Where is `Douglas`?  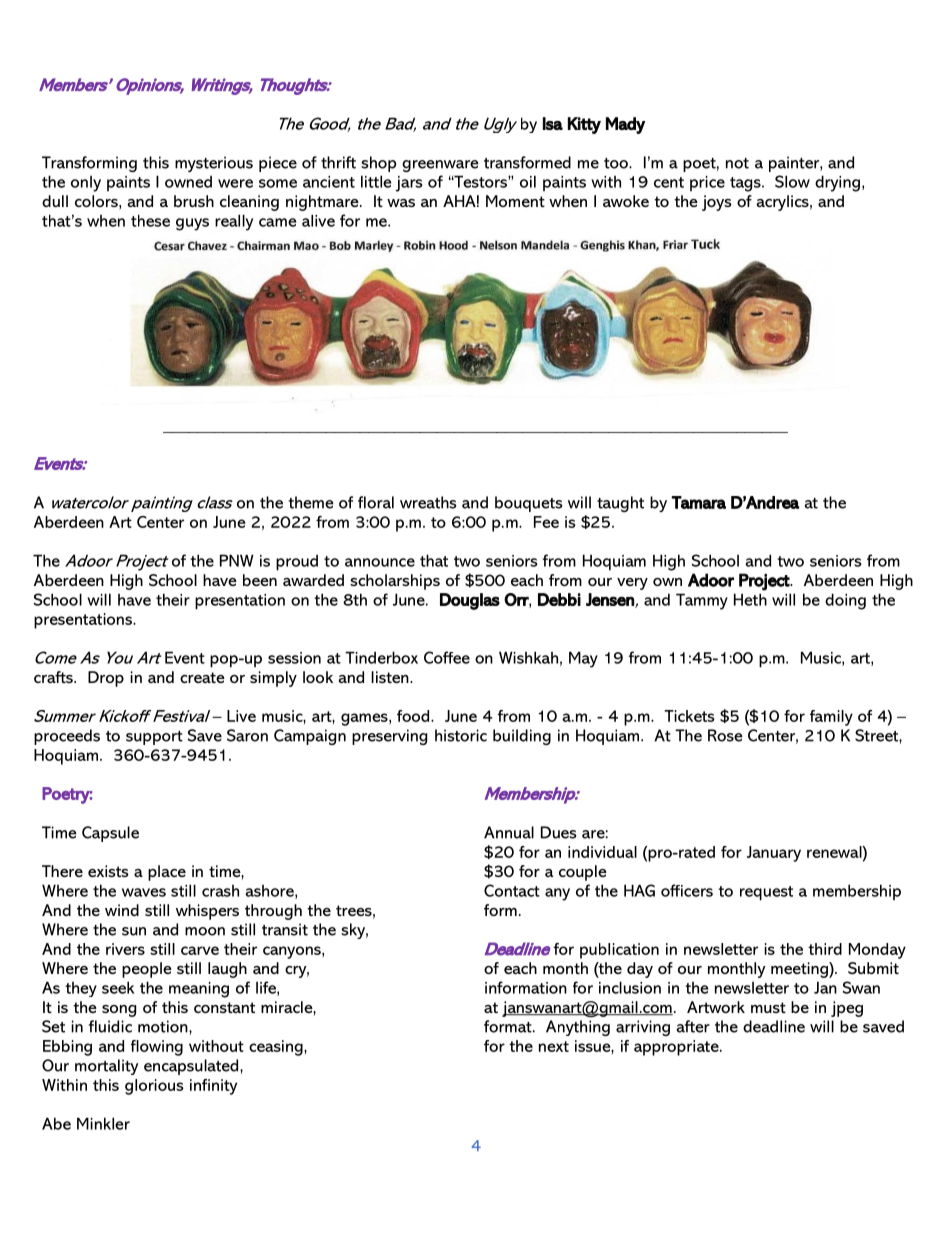 Douglas is located at coordinates (470, 601).
